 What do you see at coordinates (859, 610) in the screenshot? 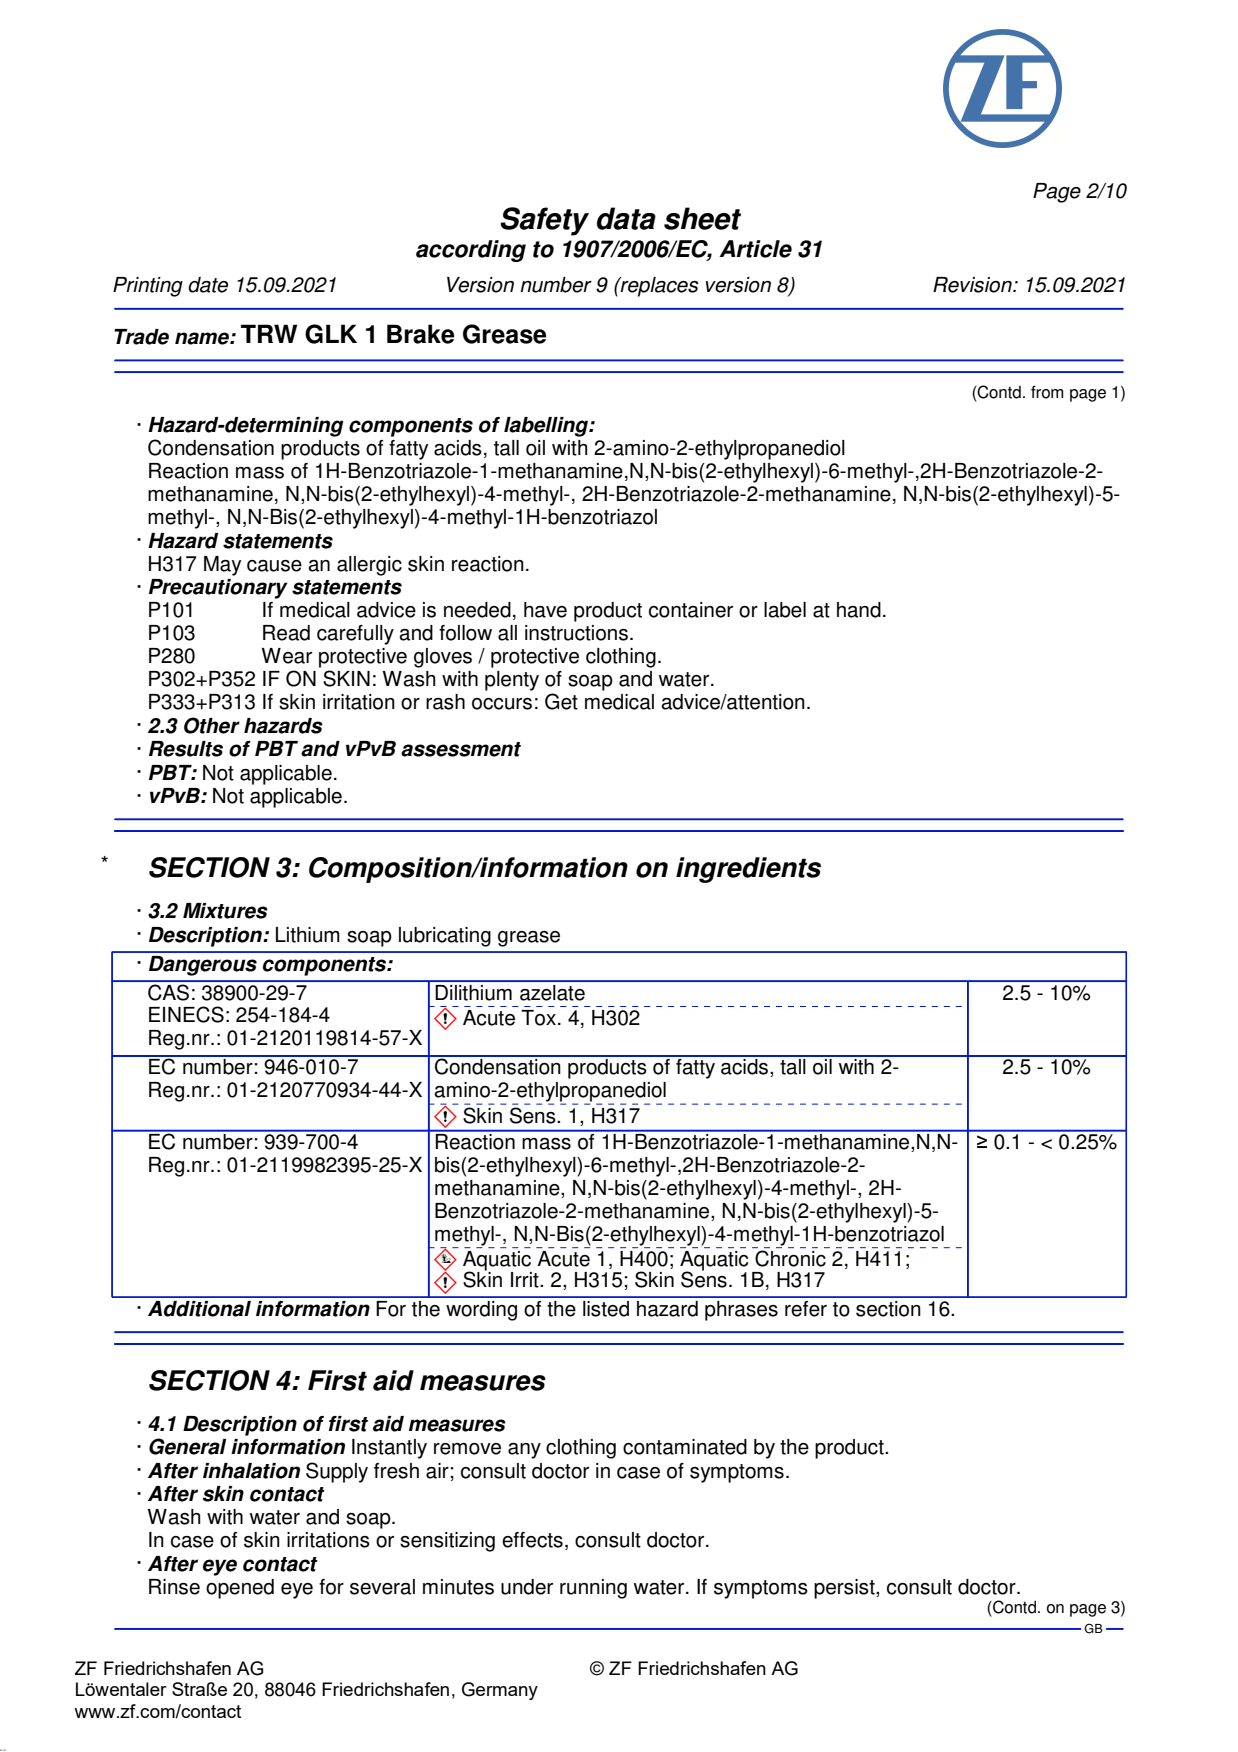
I see `hand` at bounding box center [859, 610].
